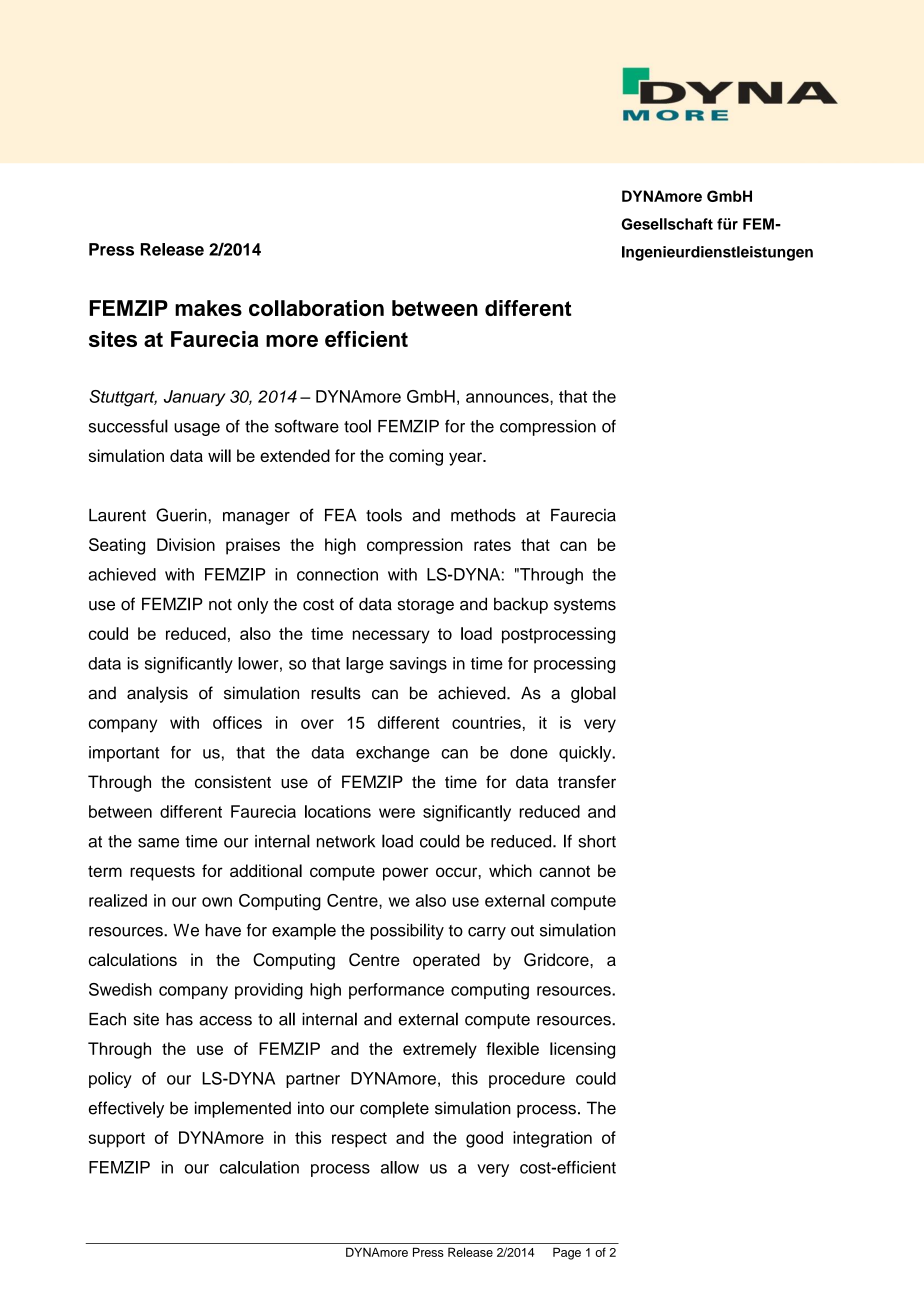  Describe the element at coordinates (667, 224) in the image. I see `Gesellschaft` at that location.
